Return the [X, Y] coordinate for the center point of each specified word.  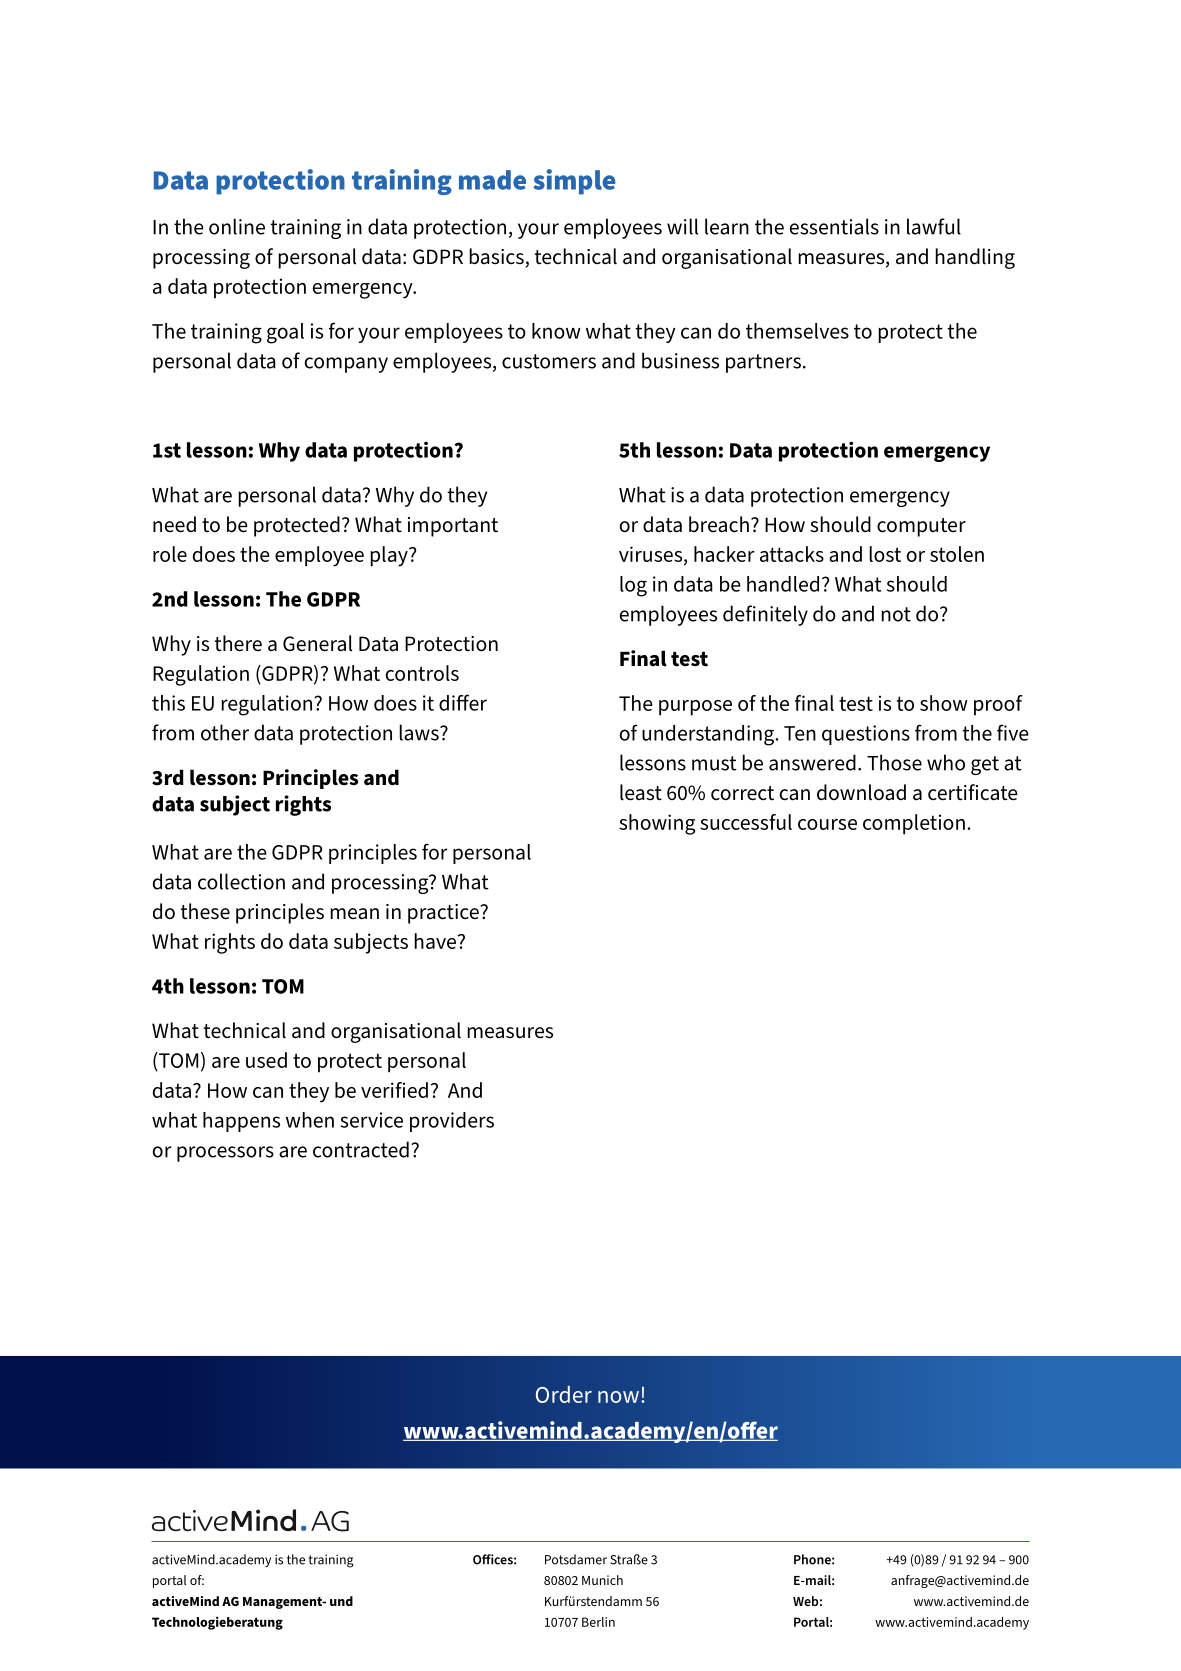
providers [452, 1122]
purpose [695, 708]
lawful [934, 226]
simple [574, 182]
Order [564, 1394]
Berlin [598, 1622]
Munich [602, 1580]
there [238, 643]
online [237, 226]
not [896, 614]
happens [241, 1122]
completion [914, 824]
